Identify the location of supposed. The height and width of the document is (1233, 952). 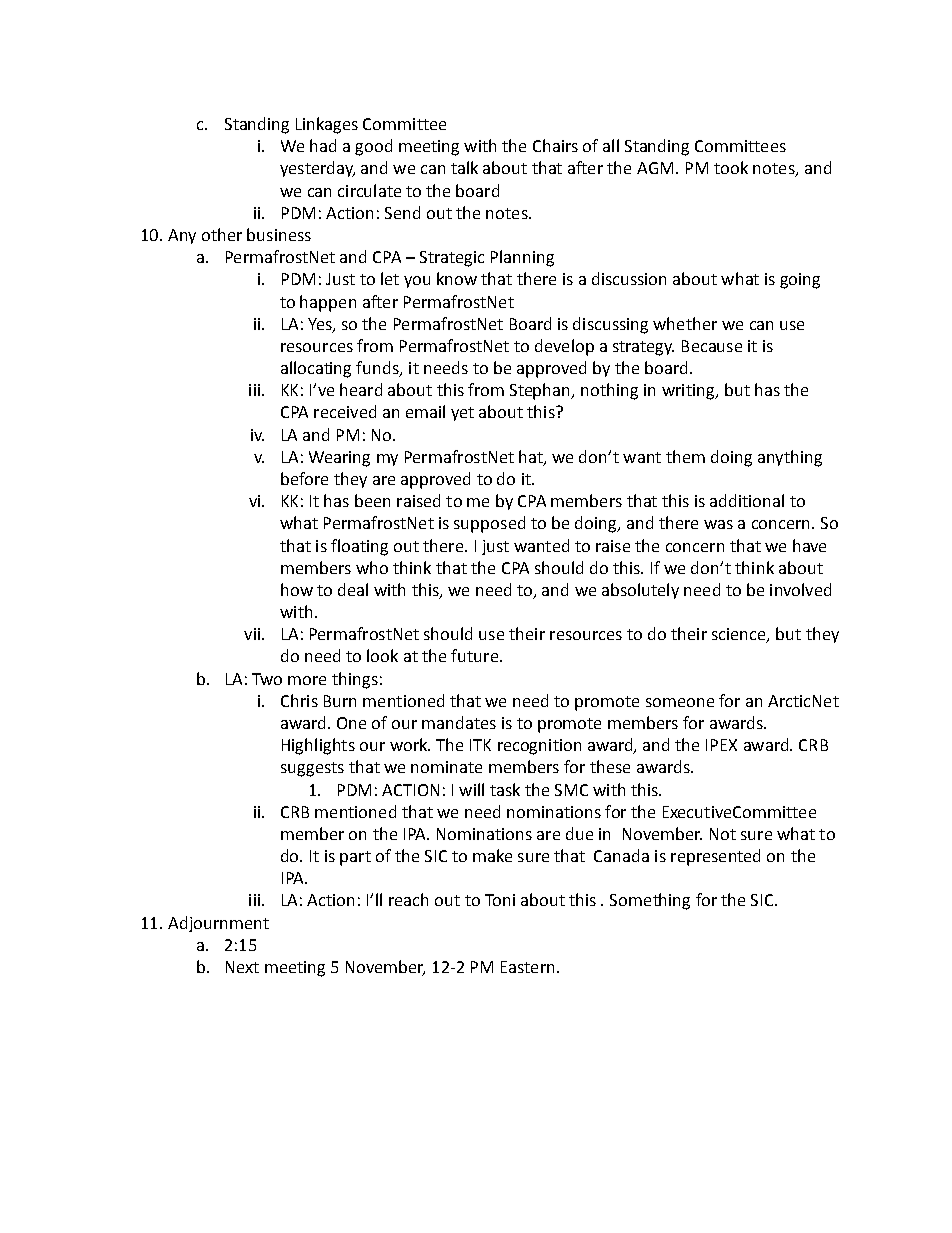
(489, 524).
